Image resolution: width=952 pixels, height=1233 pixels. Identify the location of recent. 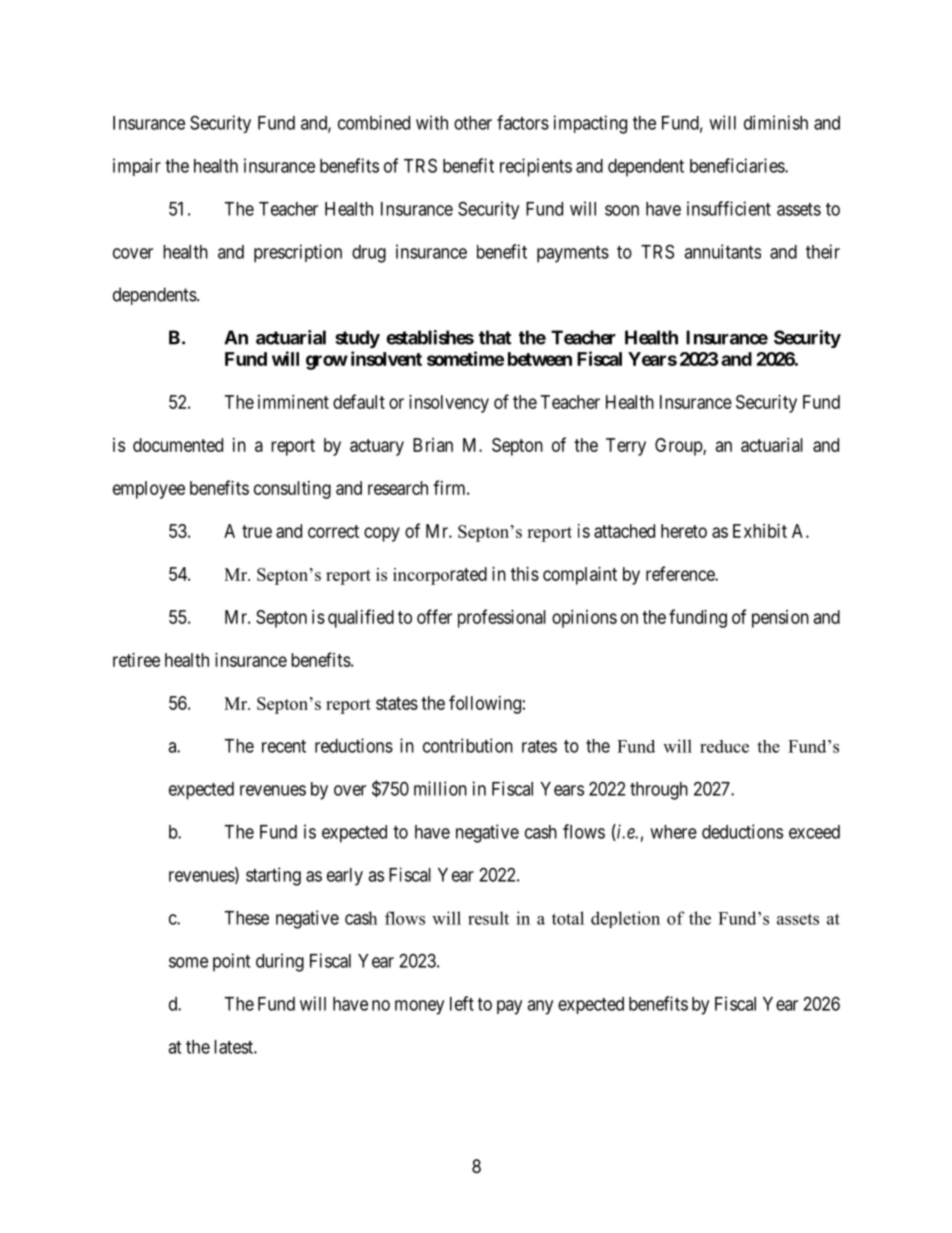
(284, 746).
